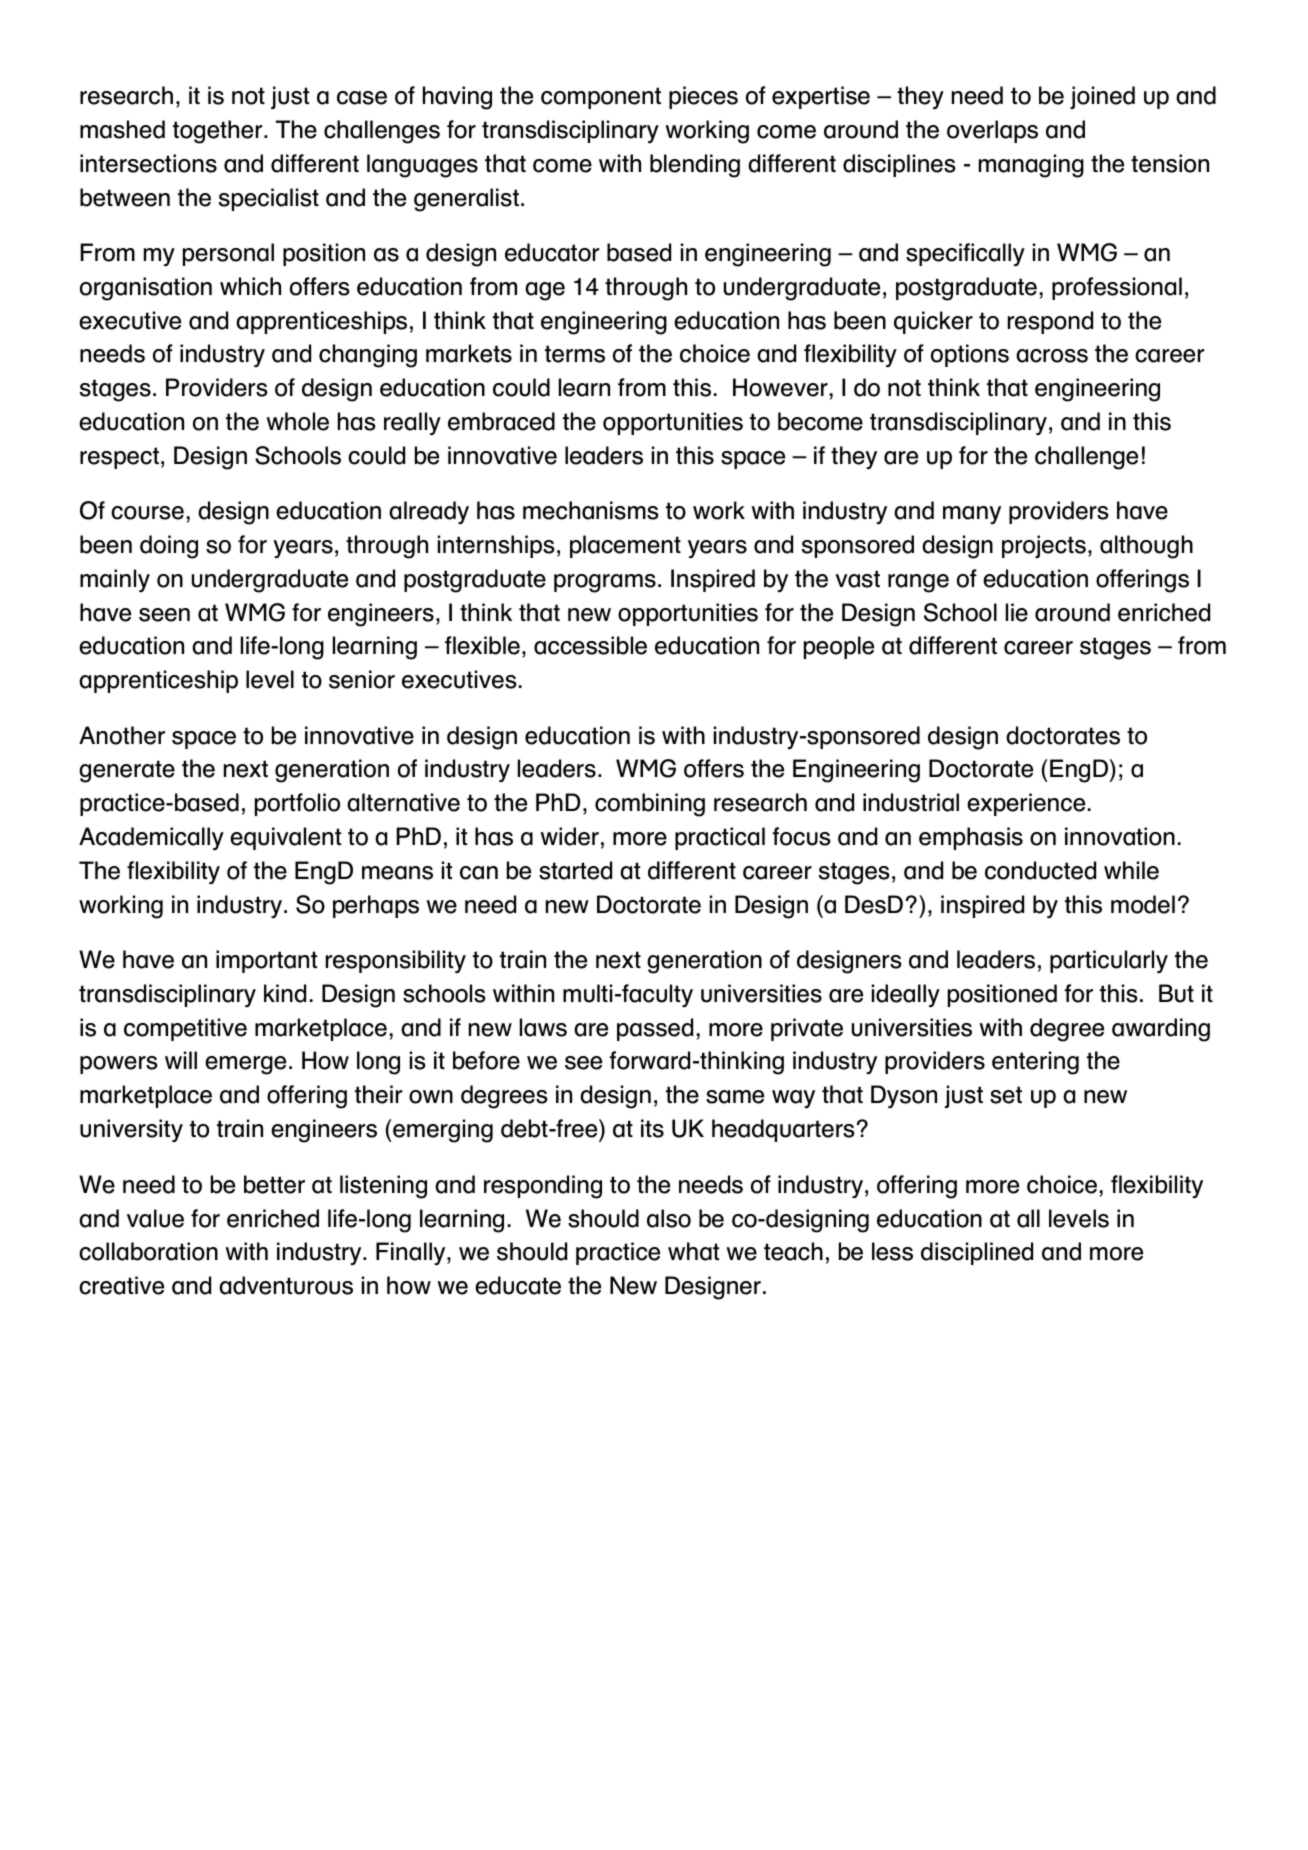  I want to click on lie, so click(1017, 612).
